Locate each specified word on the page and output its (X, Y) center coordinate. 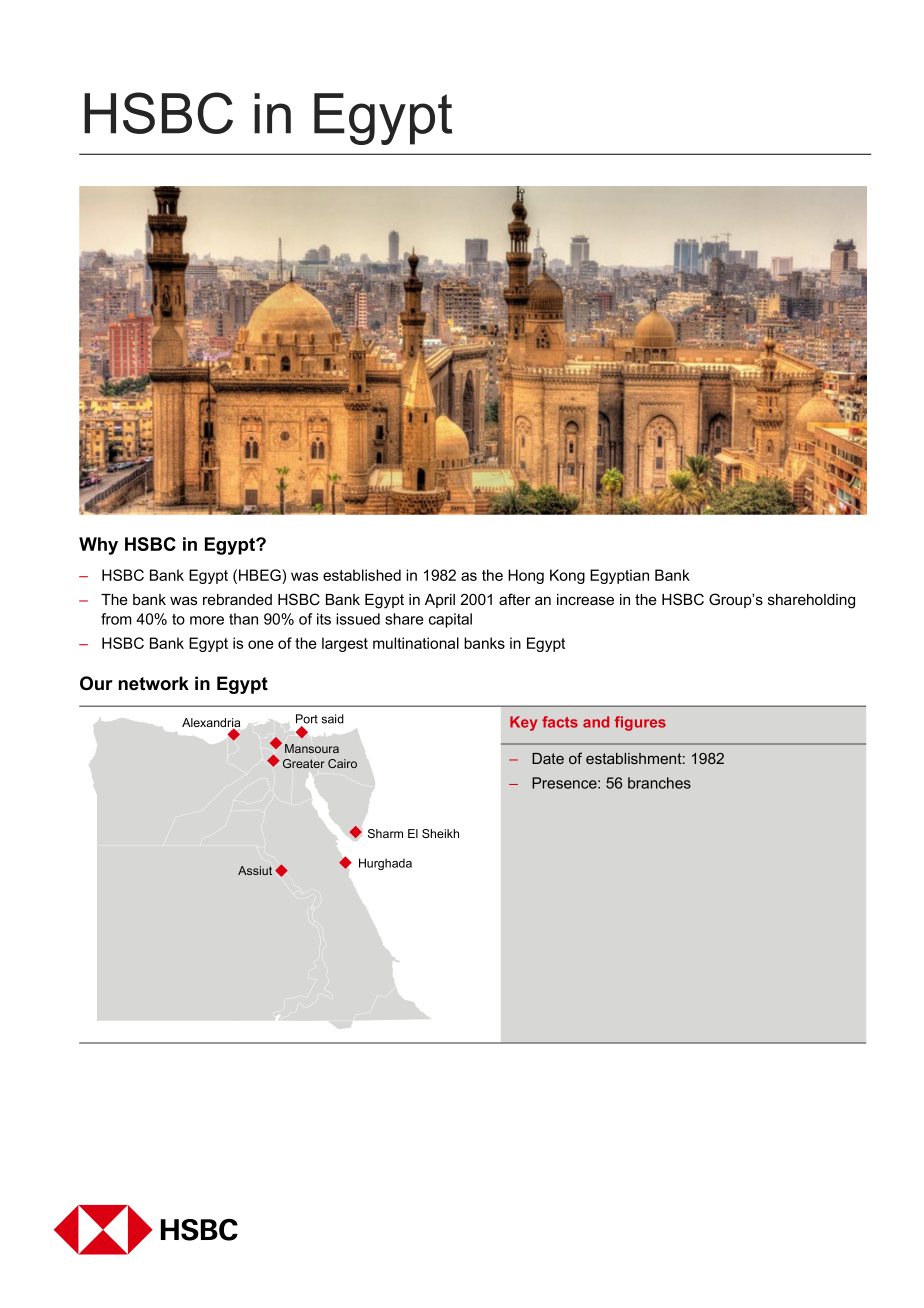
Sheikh (440, 833)
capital (450, 620)
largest (345, 644)
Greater (304, 763)
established (362, 575)
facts (560, 722)
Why (98, 546)
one (261, 644)
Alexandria (211, 724)
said (332, 719)
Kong (567, 576)
